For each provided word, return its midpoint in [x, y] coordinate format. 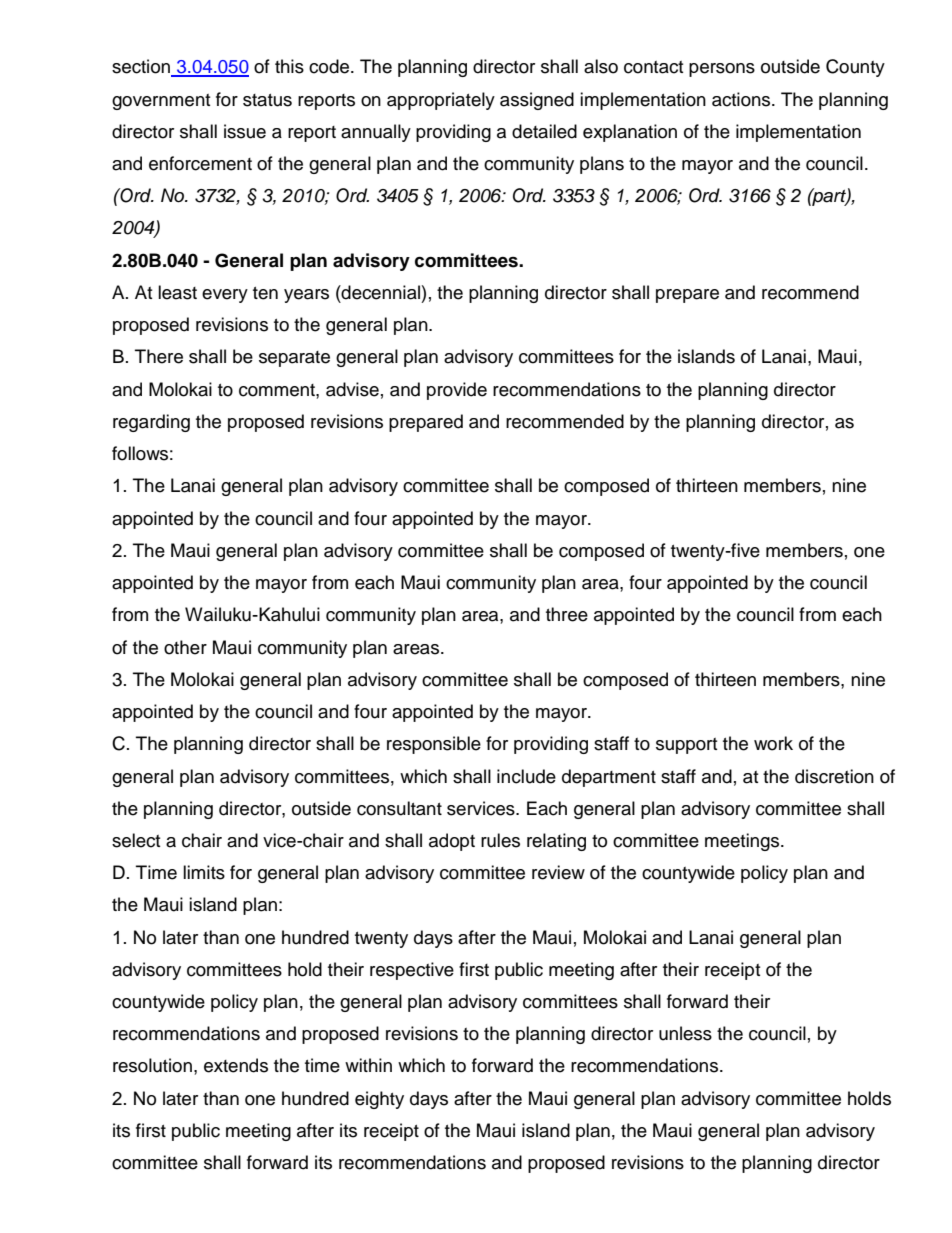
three [567, 614]
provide [457, 391]
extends [236, 1065]
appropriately [441, 101]
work [773, 743]
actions [742, 99]
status [267, 100]
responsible [434, 745]
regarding [151, 423]
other [185, 647]
